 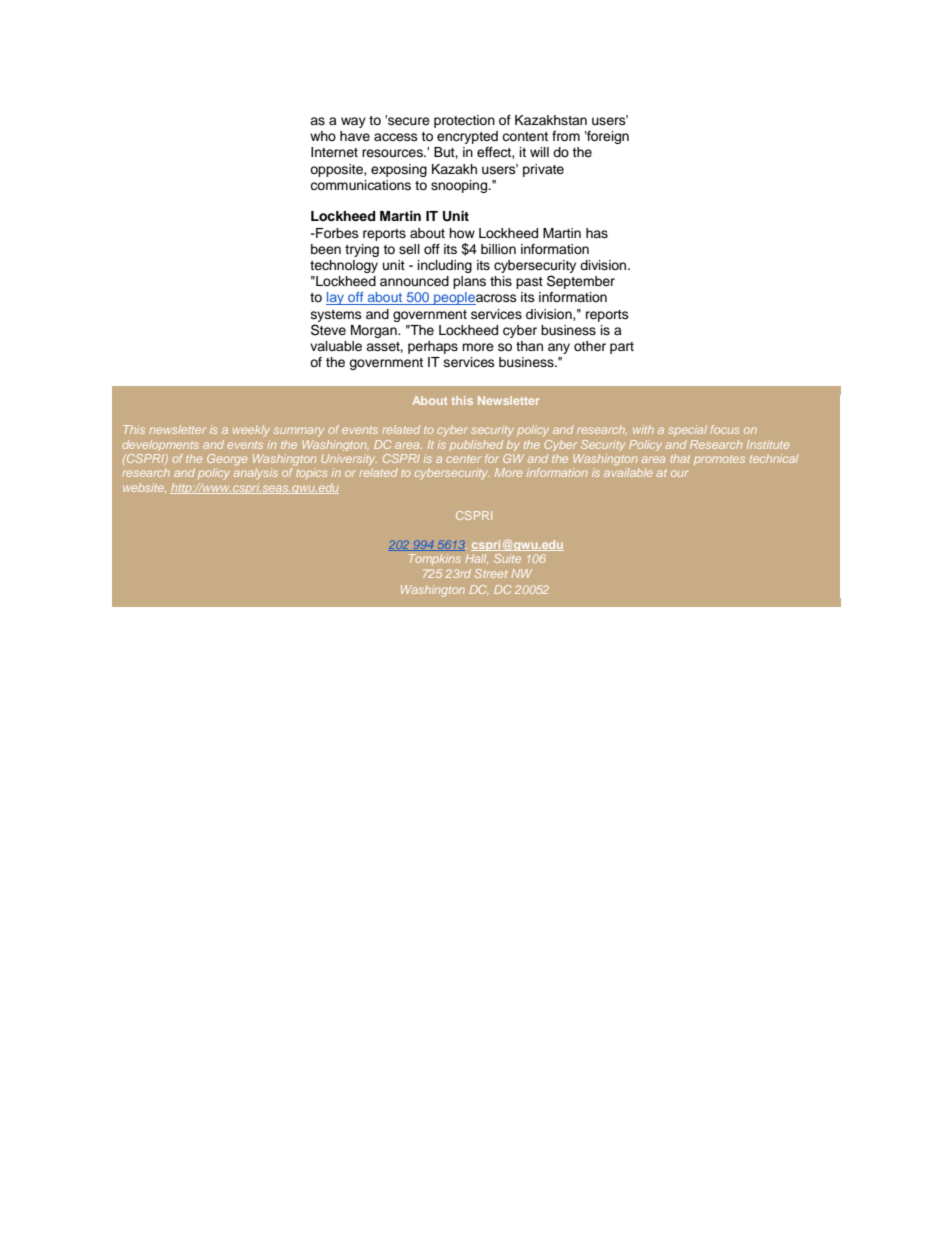 What do you see at coordinates (144, 487) in the page?
I see `website` at bounding box center [144, 487].
